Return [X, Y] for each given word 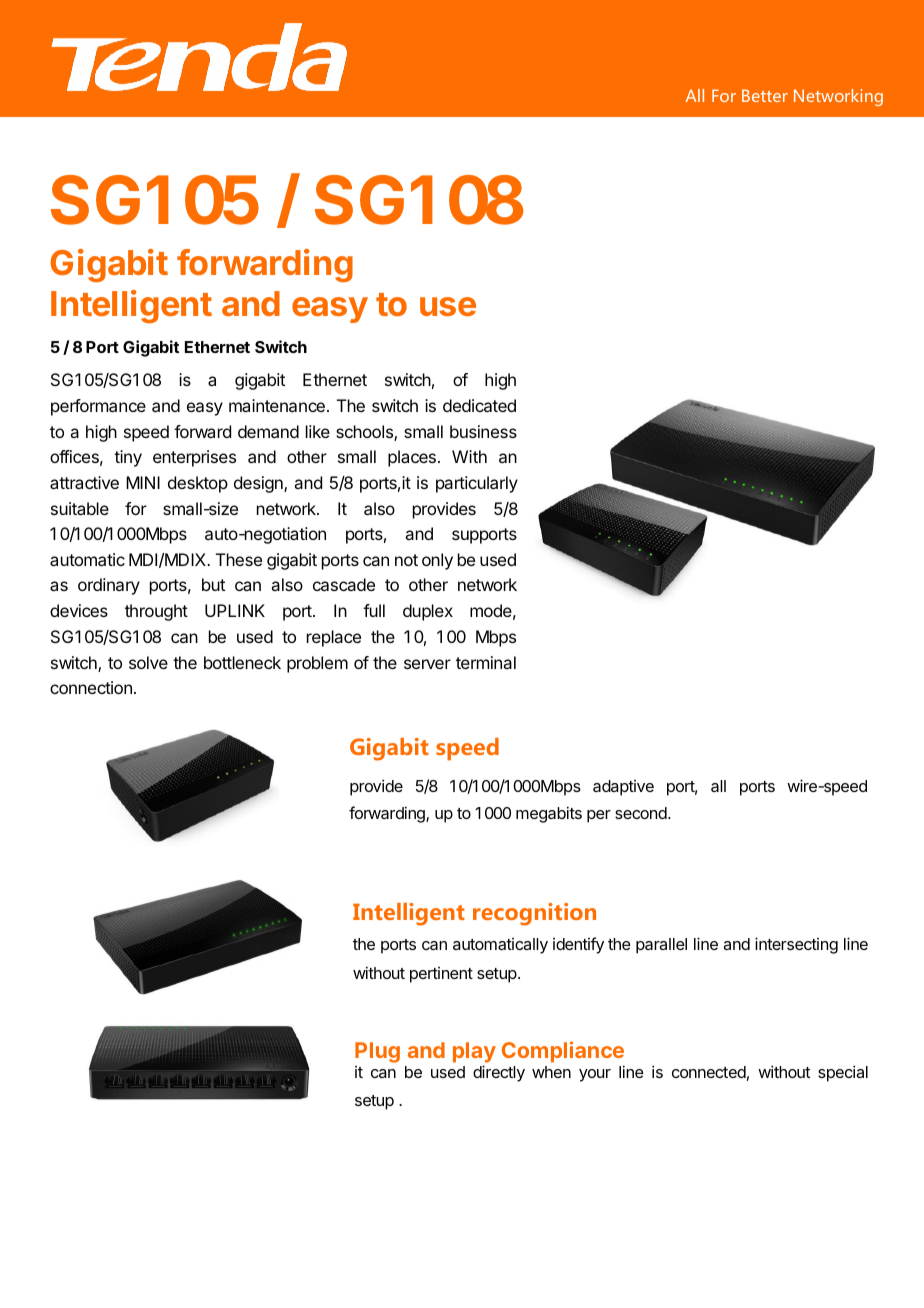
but [213, 584]
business [483, 431]
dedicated [479, 405]
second [641, 813]
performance [98, 407]
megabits [549, 814]
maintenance [277, 405]
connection [91, 687]
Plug [377, 1052]
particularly [477, 484]
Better [765, 95]
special [843, 1073]
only [437, 561]
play [474, 1054]
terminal [486, 662]
